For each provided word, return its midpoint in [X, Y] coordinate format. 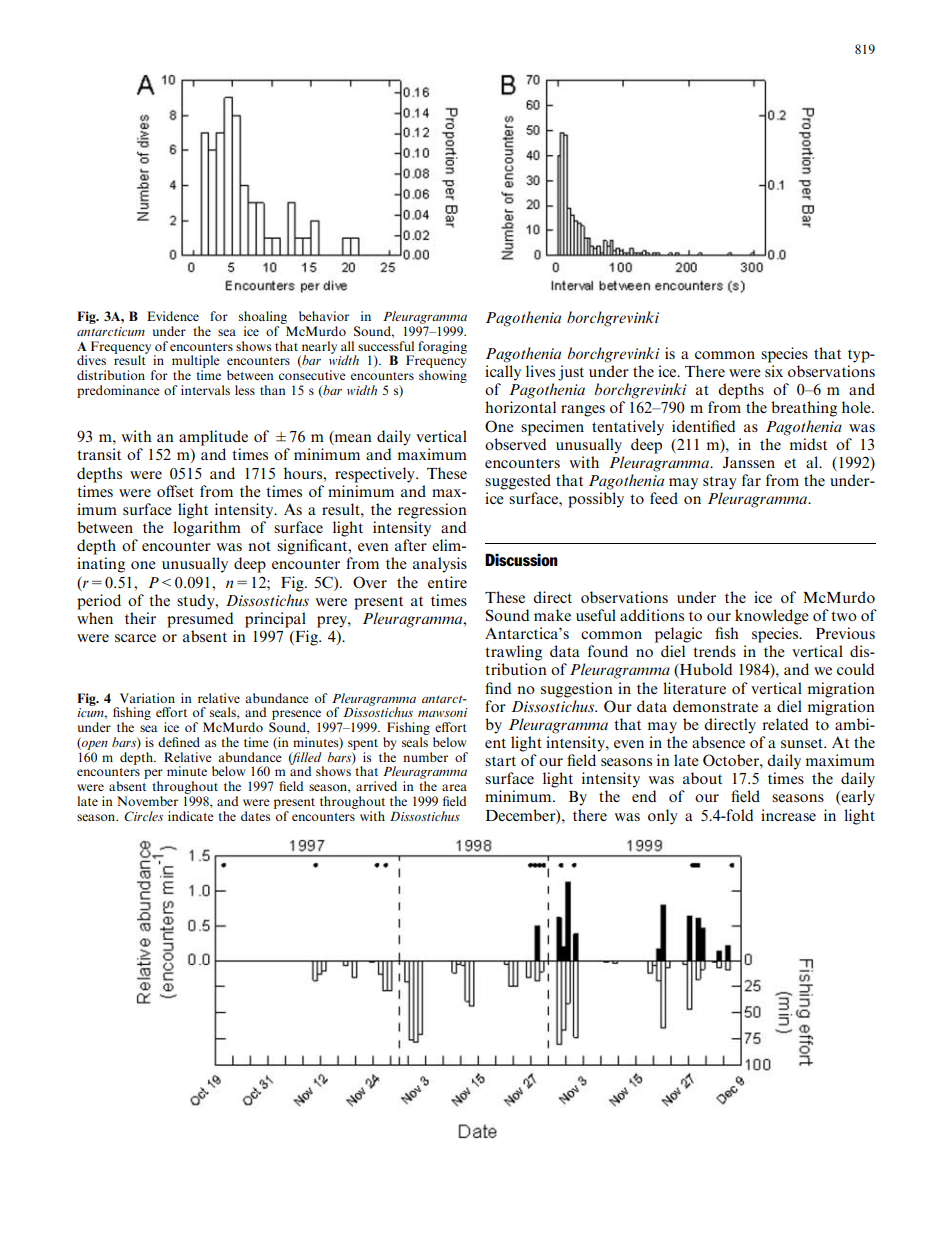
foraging [442, 347]
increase [788, 815]
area [454, 787]
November [147, 801]
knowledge [772, 617]
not [259, 546]
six [774, 371]
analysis [440, 565]
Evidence [173, 316]
